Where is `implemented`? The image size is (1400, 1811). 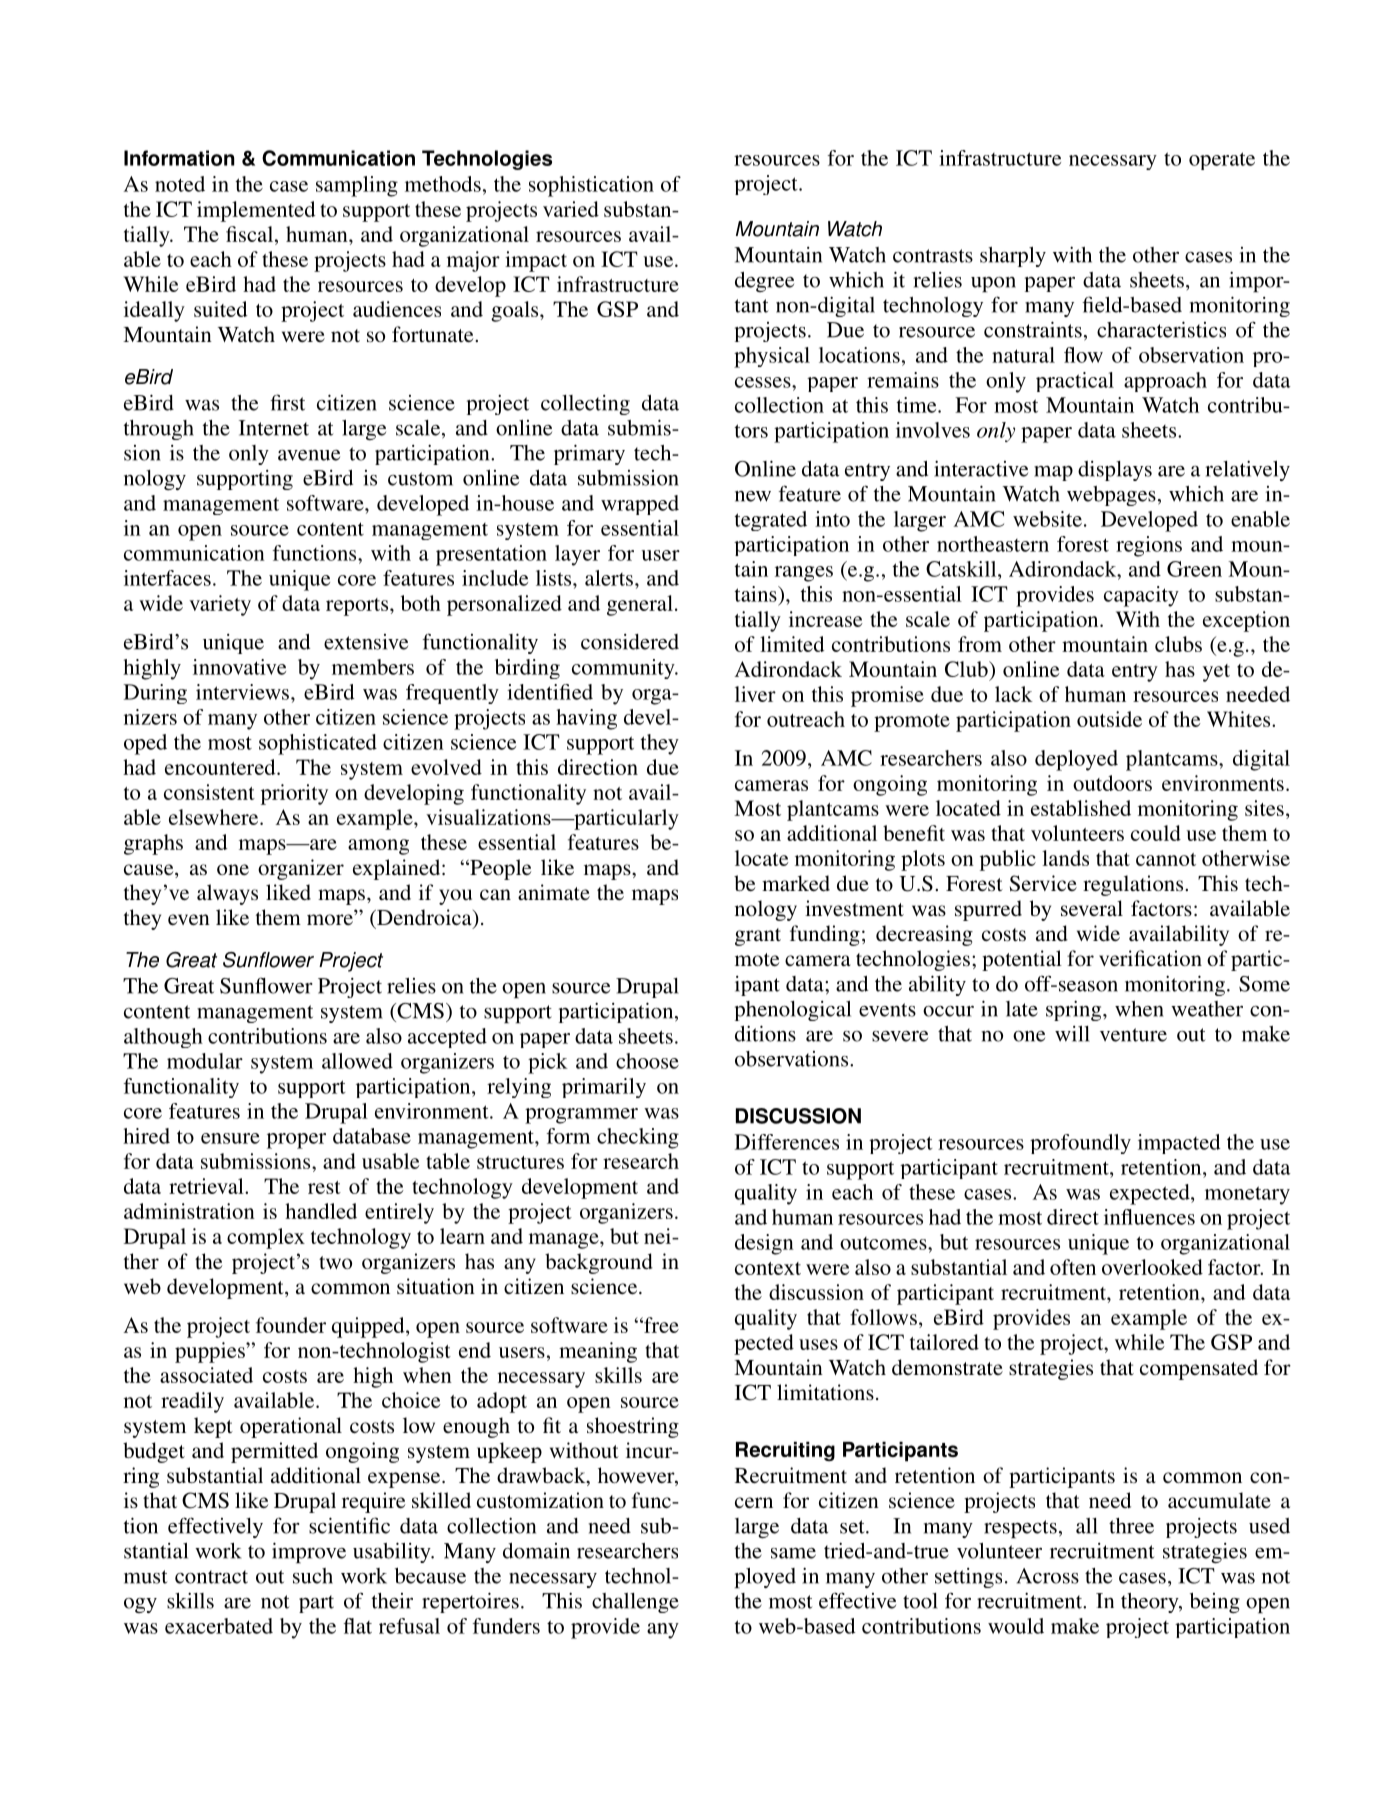
implemented is located at coordinates (256, 211).
